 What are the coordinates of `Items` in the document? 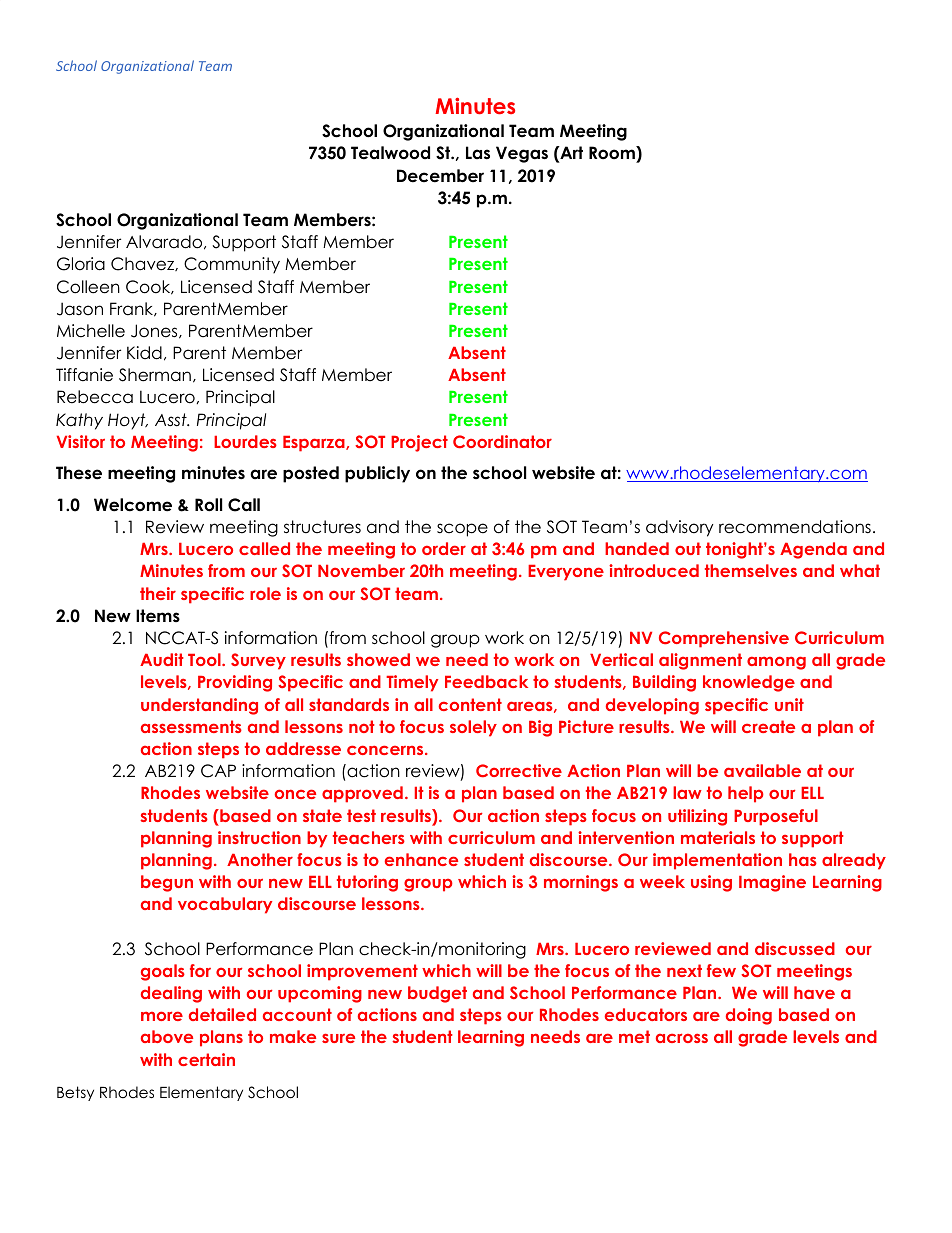 It's located at (158, 616).
